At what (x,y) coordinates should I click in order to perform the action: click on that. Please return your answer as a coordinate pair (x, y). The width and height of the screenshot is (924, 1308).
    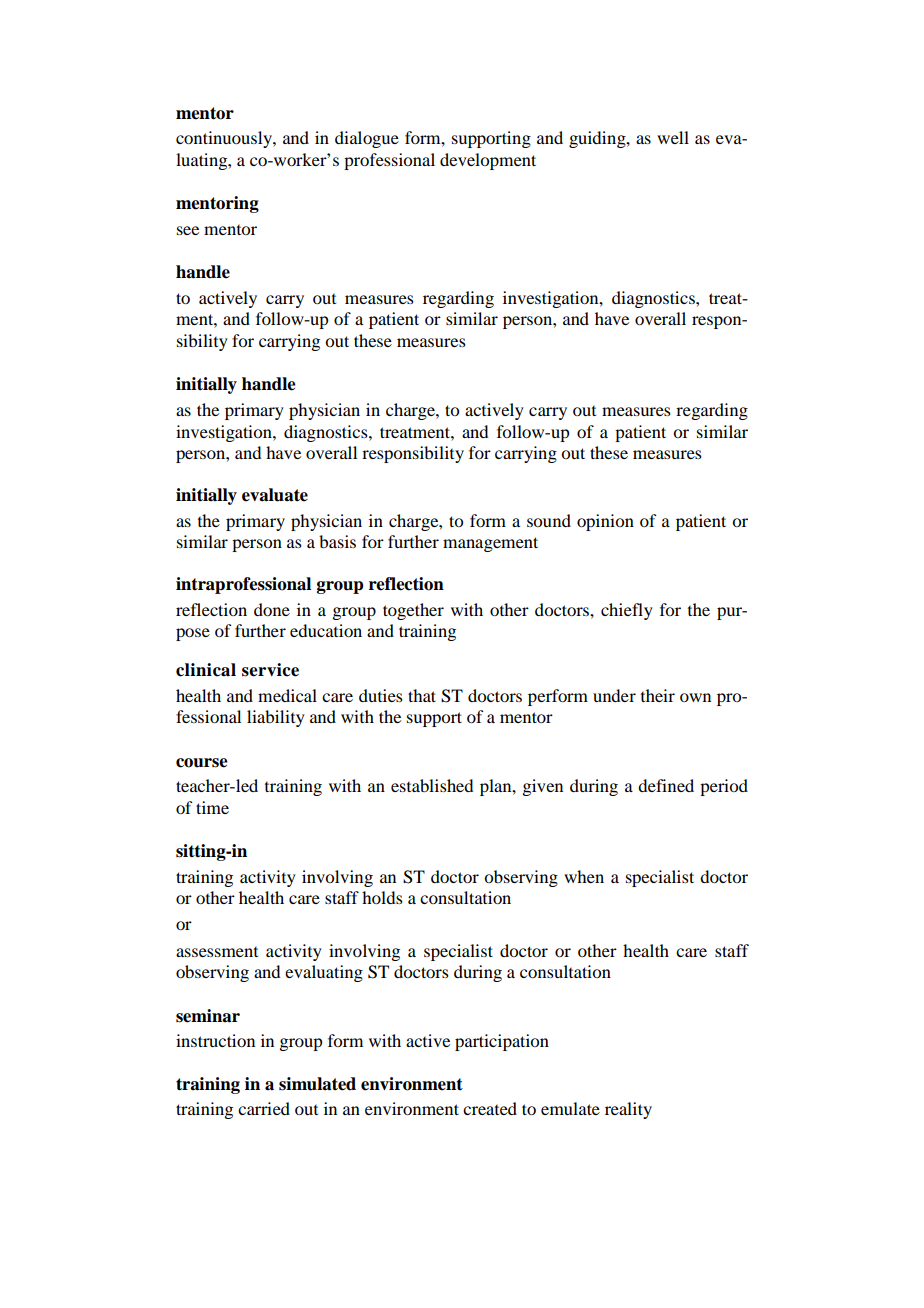
    Looking at the image, I should click on (422, 695).
